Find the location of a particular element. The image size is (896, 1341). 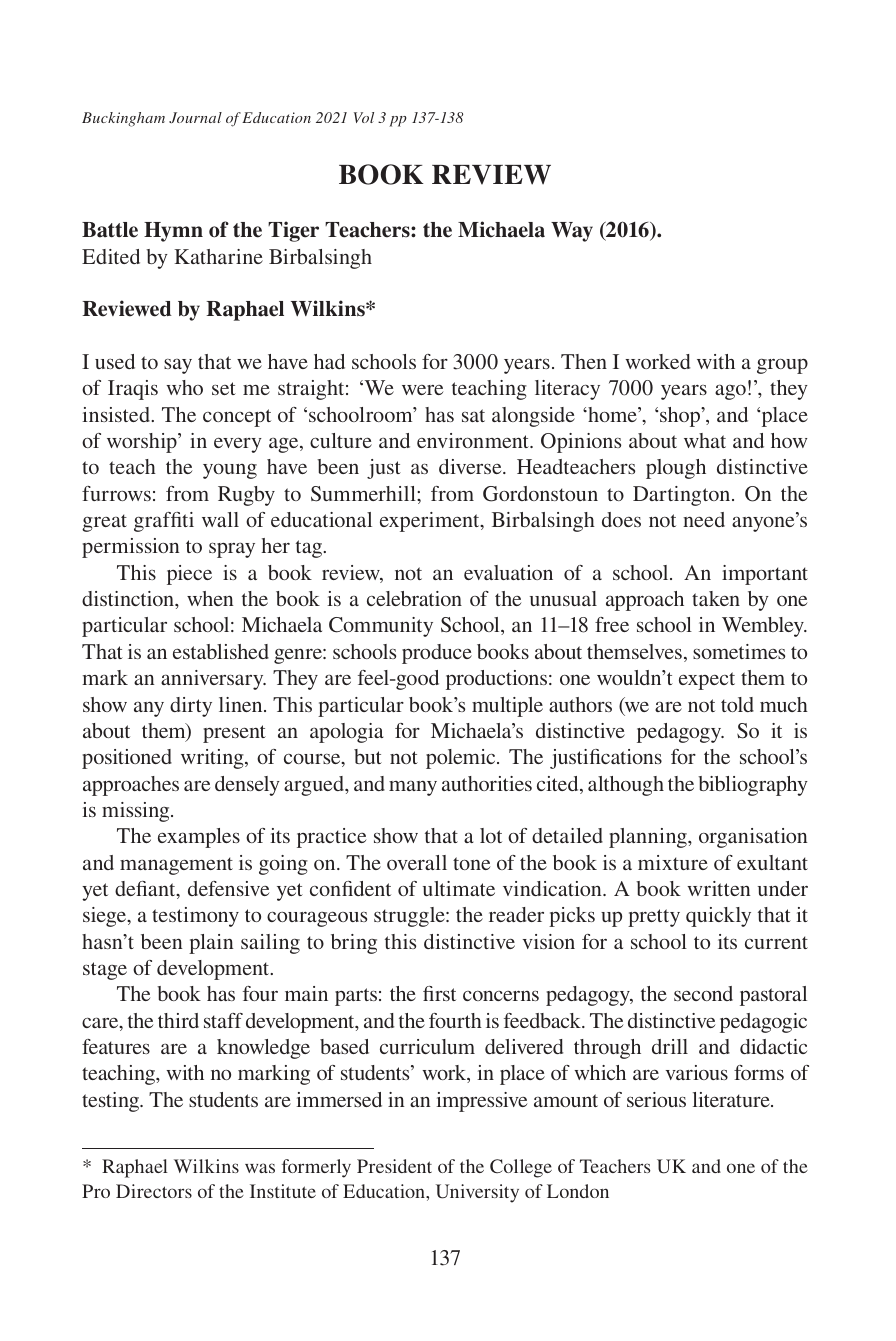

Directors is located at coordinates (154, 1191).
